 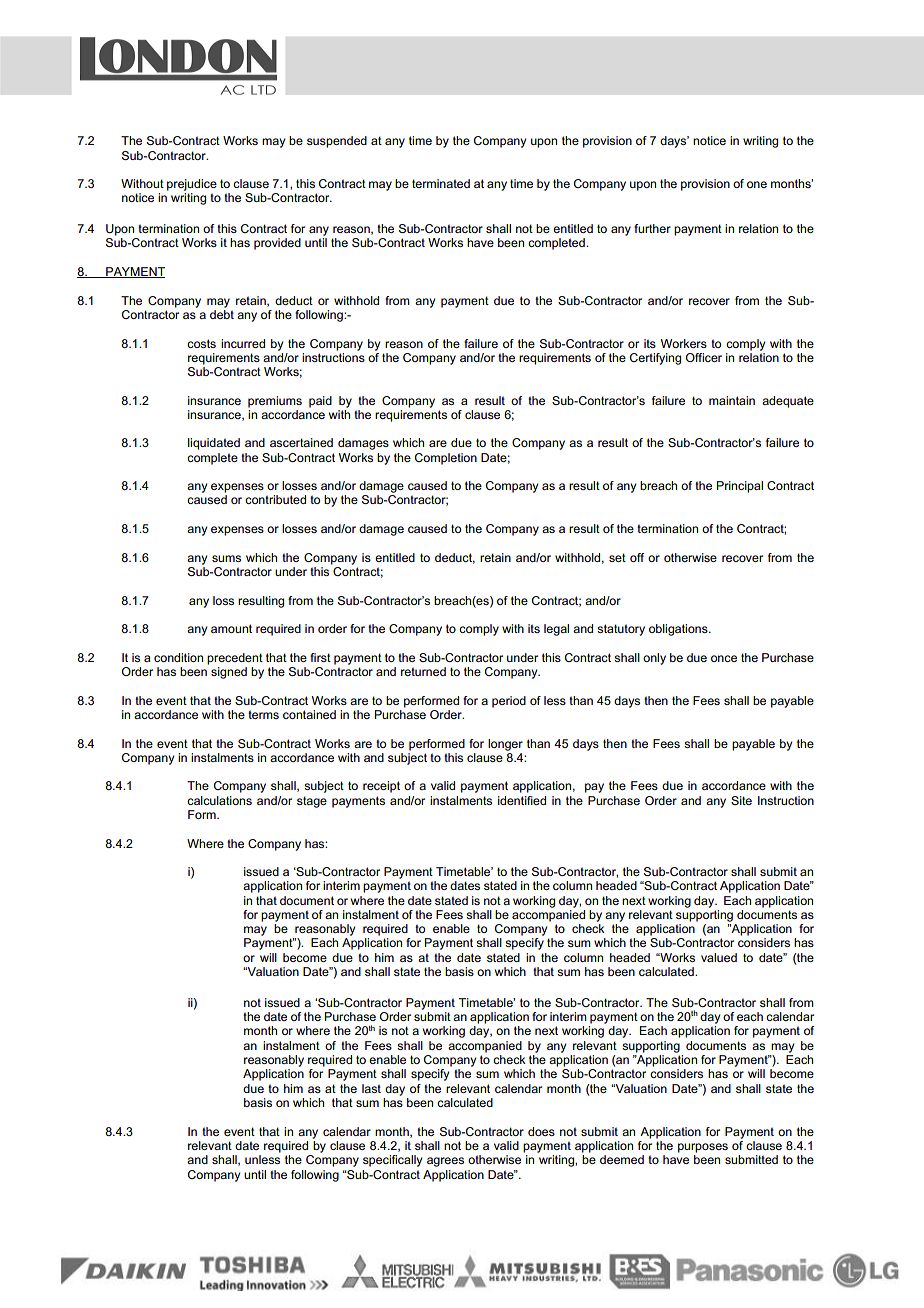 What do you see at coordinates (445, 1162) in the screenshot?
I see `agrees` at bounding box center [445, 1162].
